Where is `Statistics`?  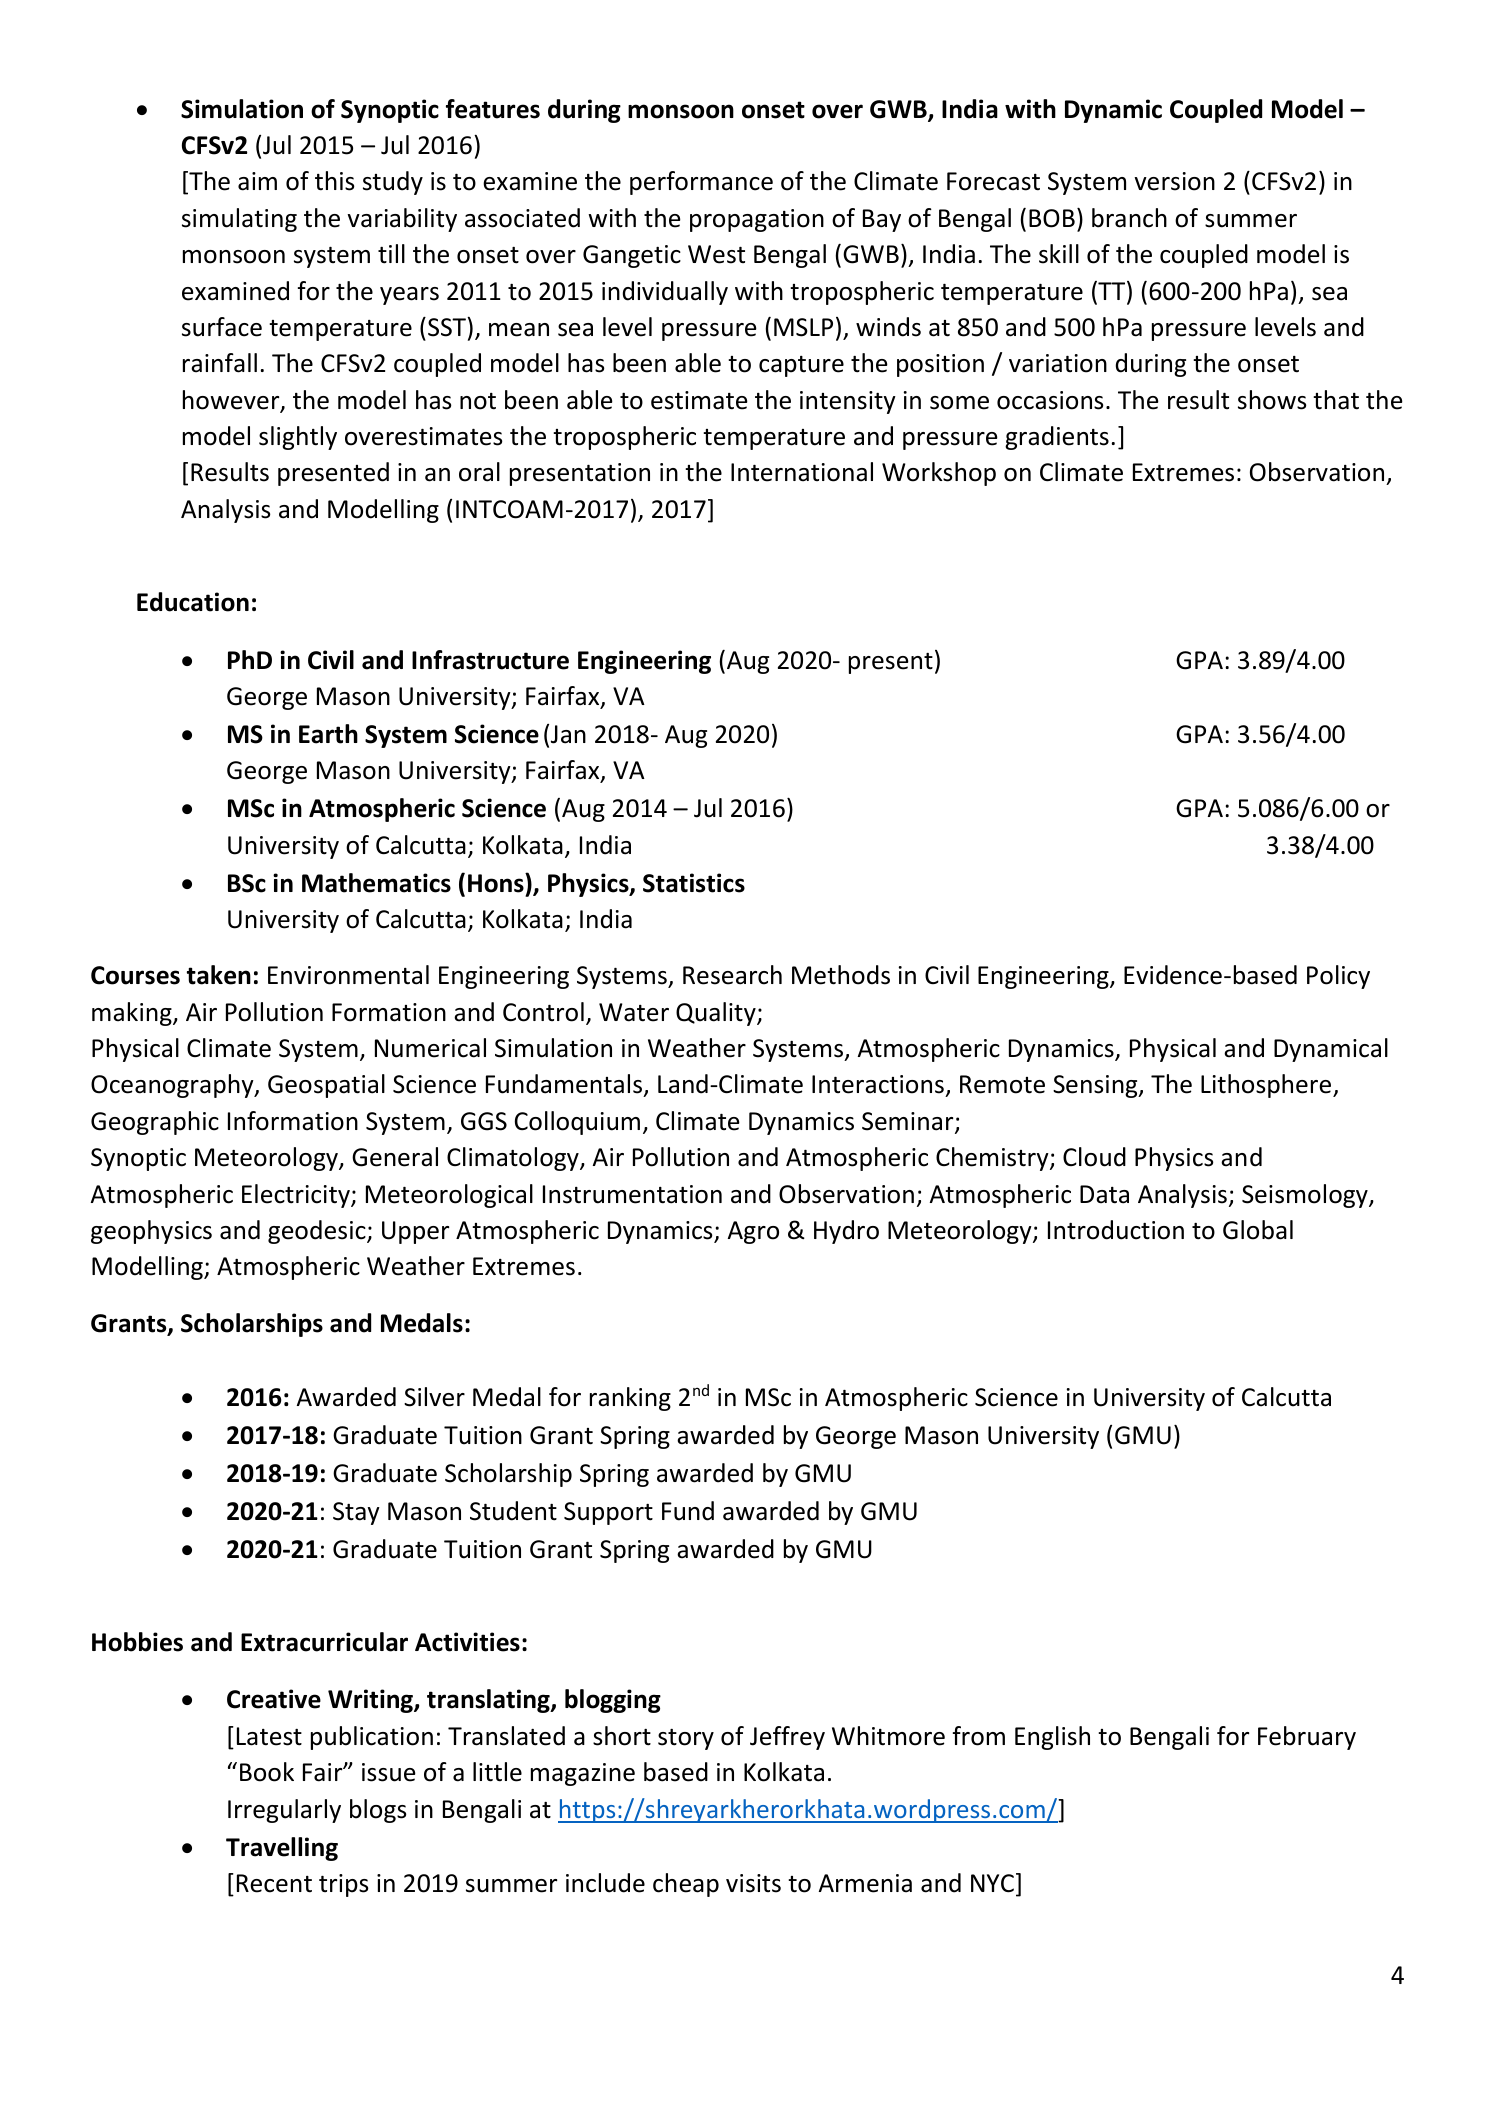 Statistics is located at coordinates (694, 883).
